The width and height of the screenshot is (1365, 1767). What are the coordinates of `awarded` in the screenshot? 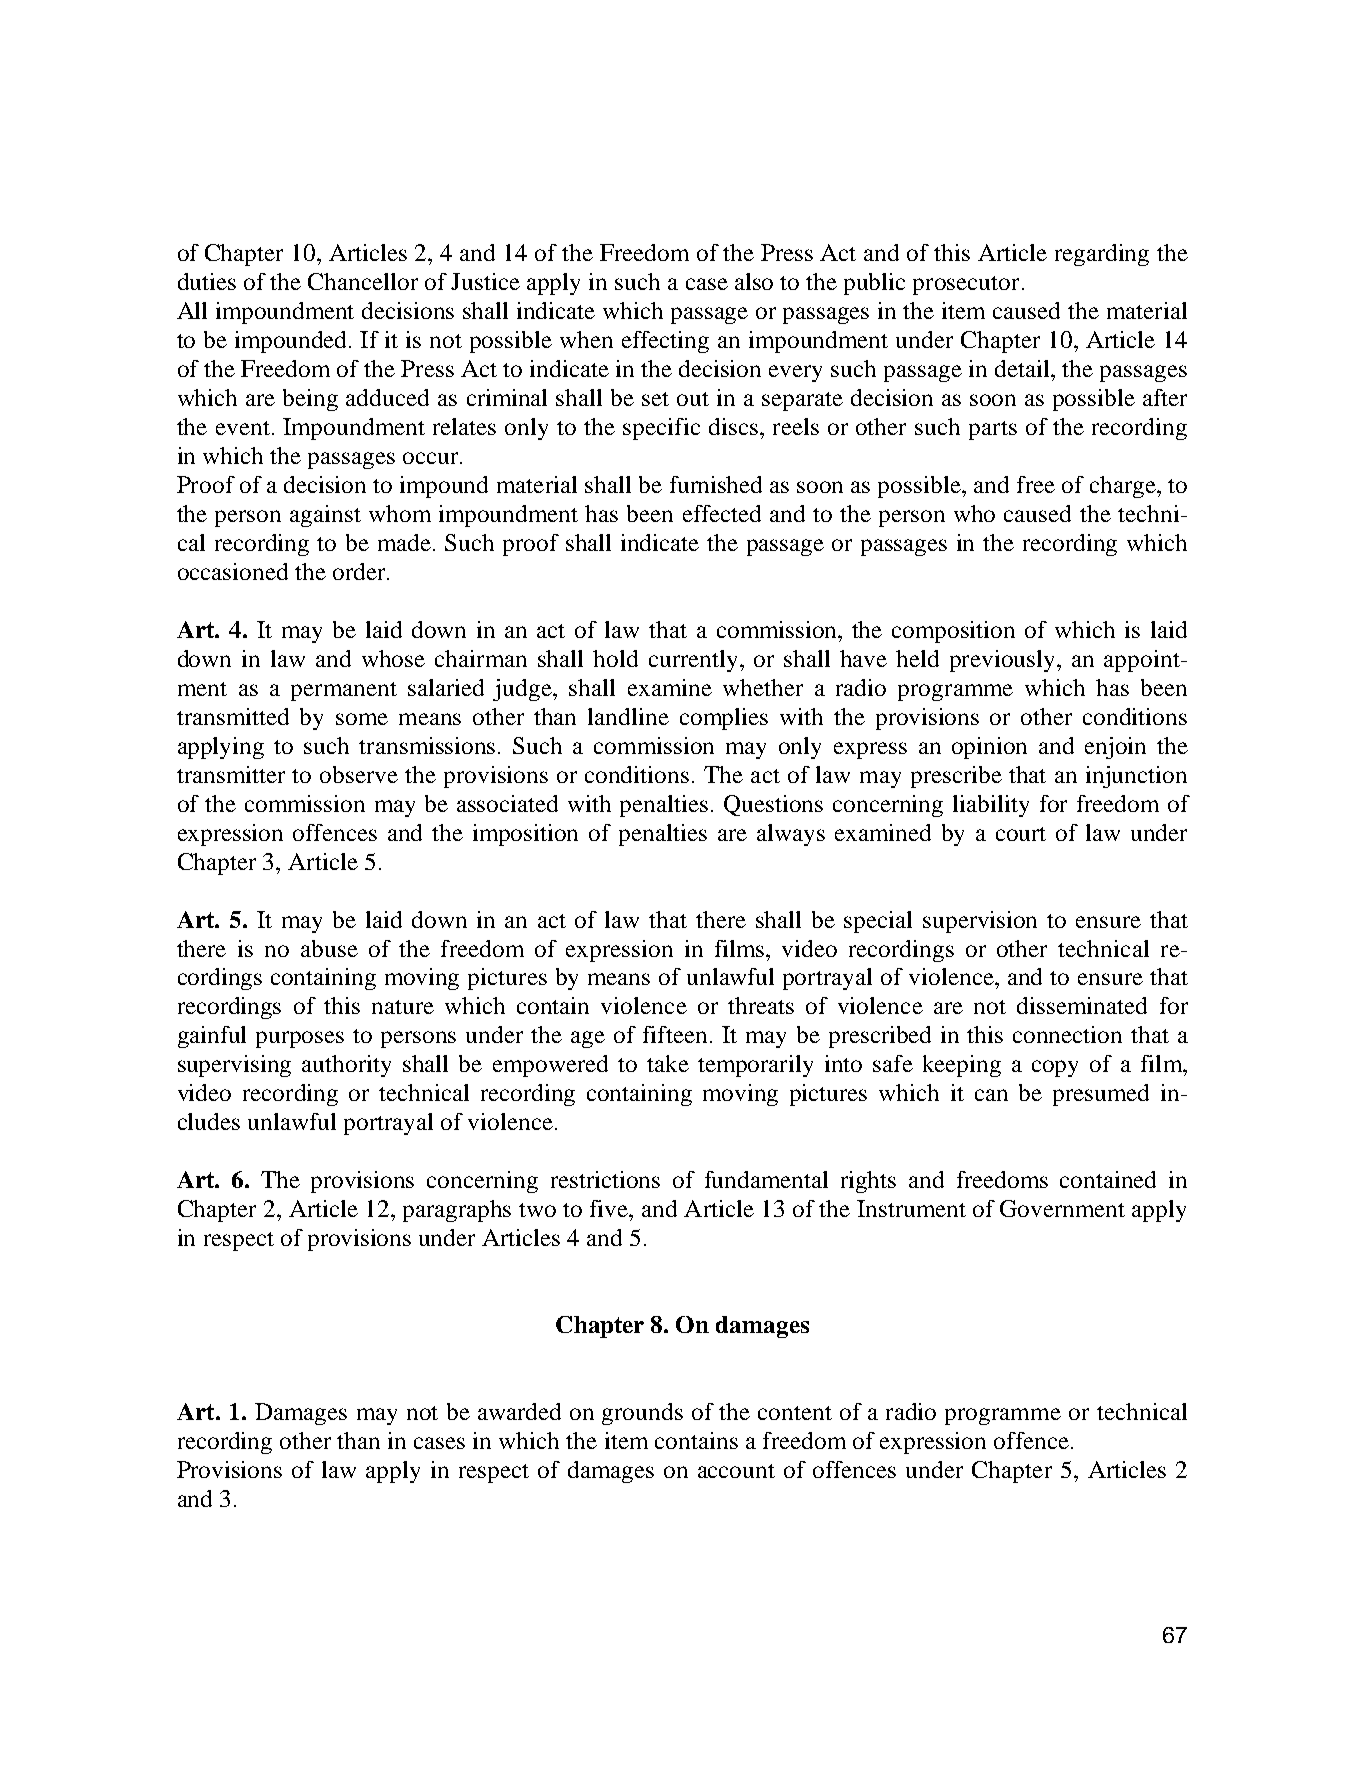 It's located at (519, 1411).
